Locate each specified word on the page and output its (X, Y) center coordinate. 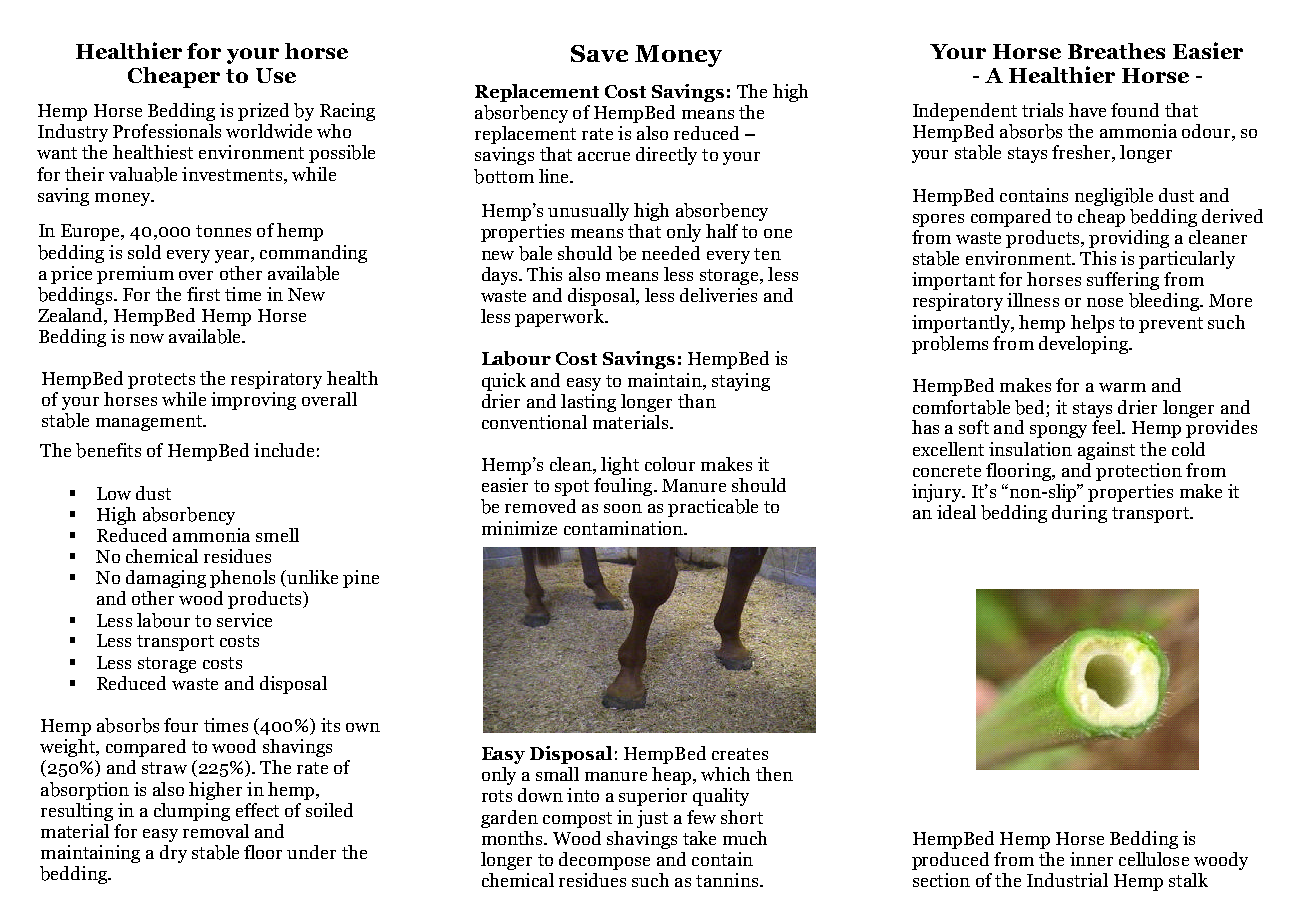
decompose (604, 861)
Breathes (1116, 51)
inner (1091, 859)
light (620, 466)
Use (276, 75)
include (284, 450)
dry (173, 854)
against (1106, 451)
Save (599, 53)
